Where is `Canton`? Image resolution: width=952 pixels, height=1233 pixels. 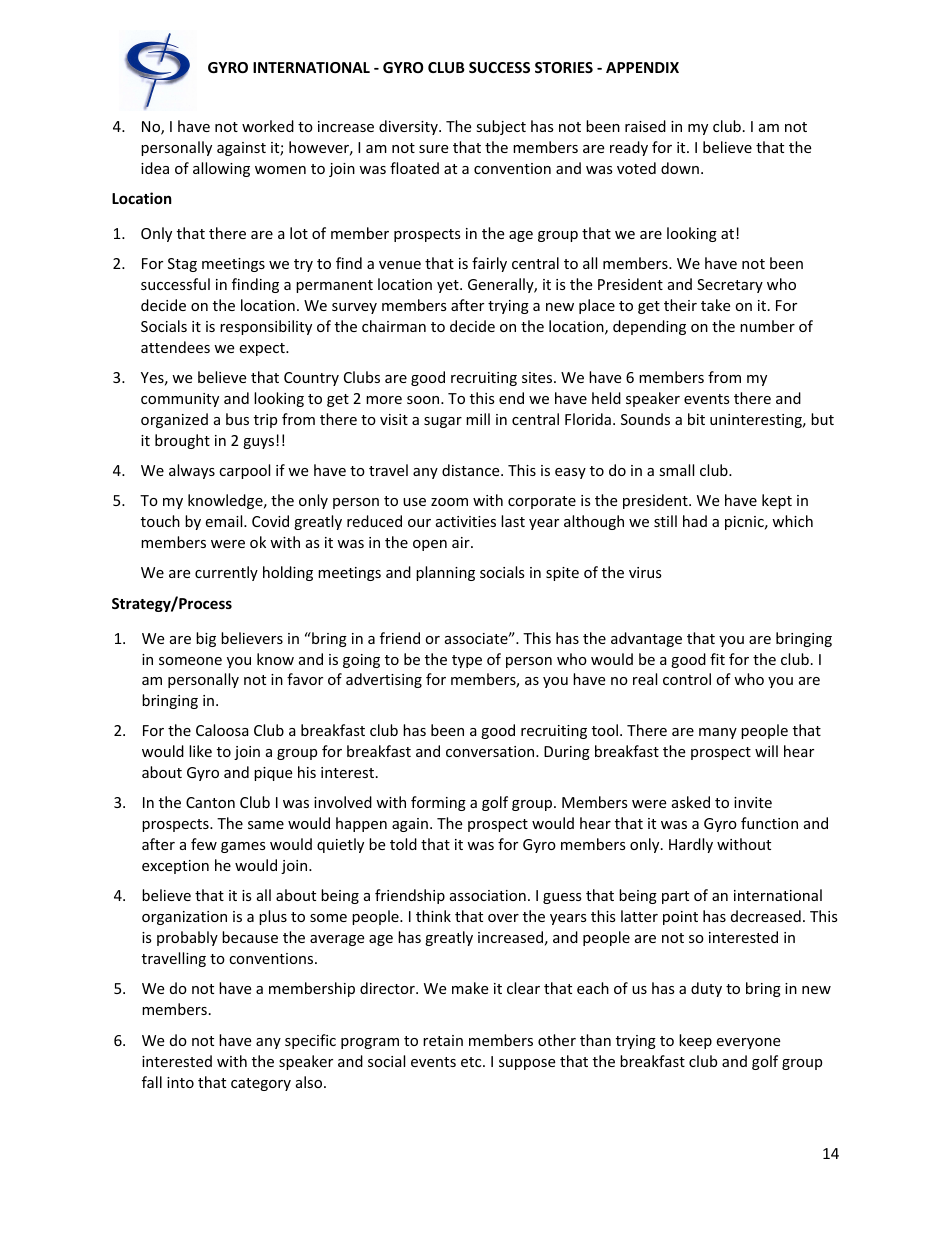 Canton is located at coordinates (210, 802).
